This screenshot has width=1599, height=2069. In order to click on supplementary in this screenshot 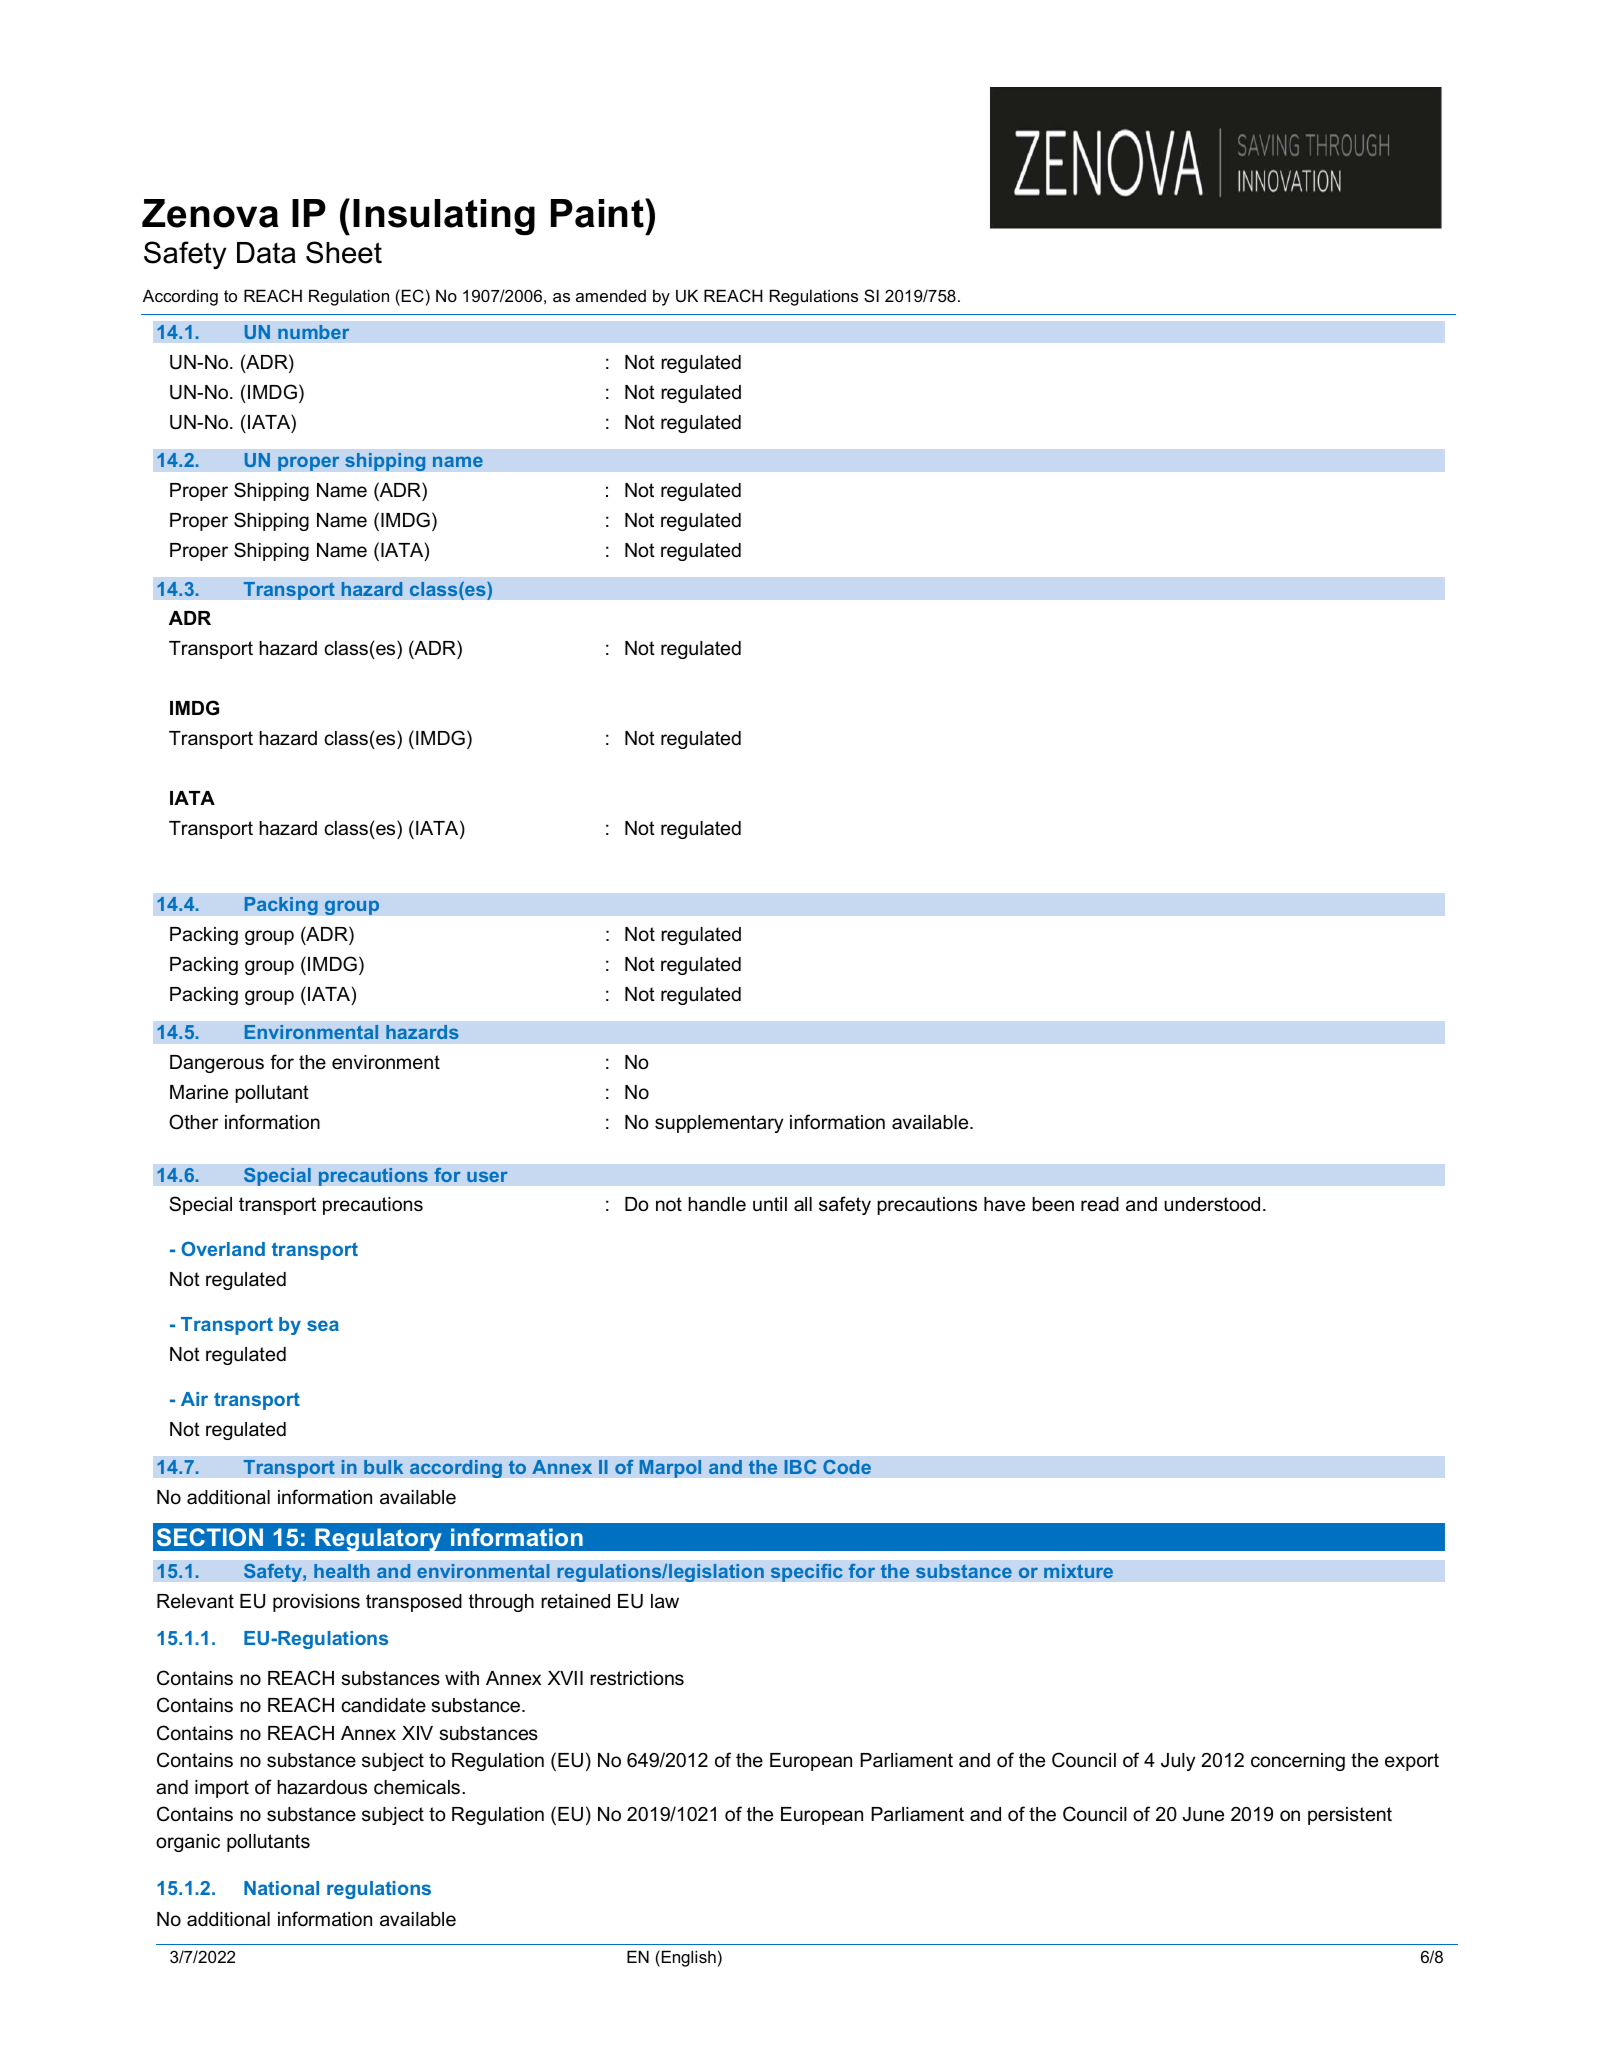, I will do `click(719, 1124)`.
